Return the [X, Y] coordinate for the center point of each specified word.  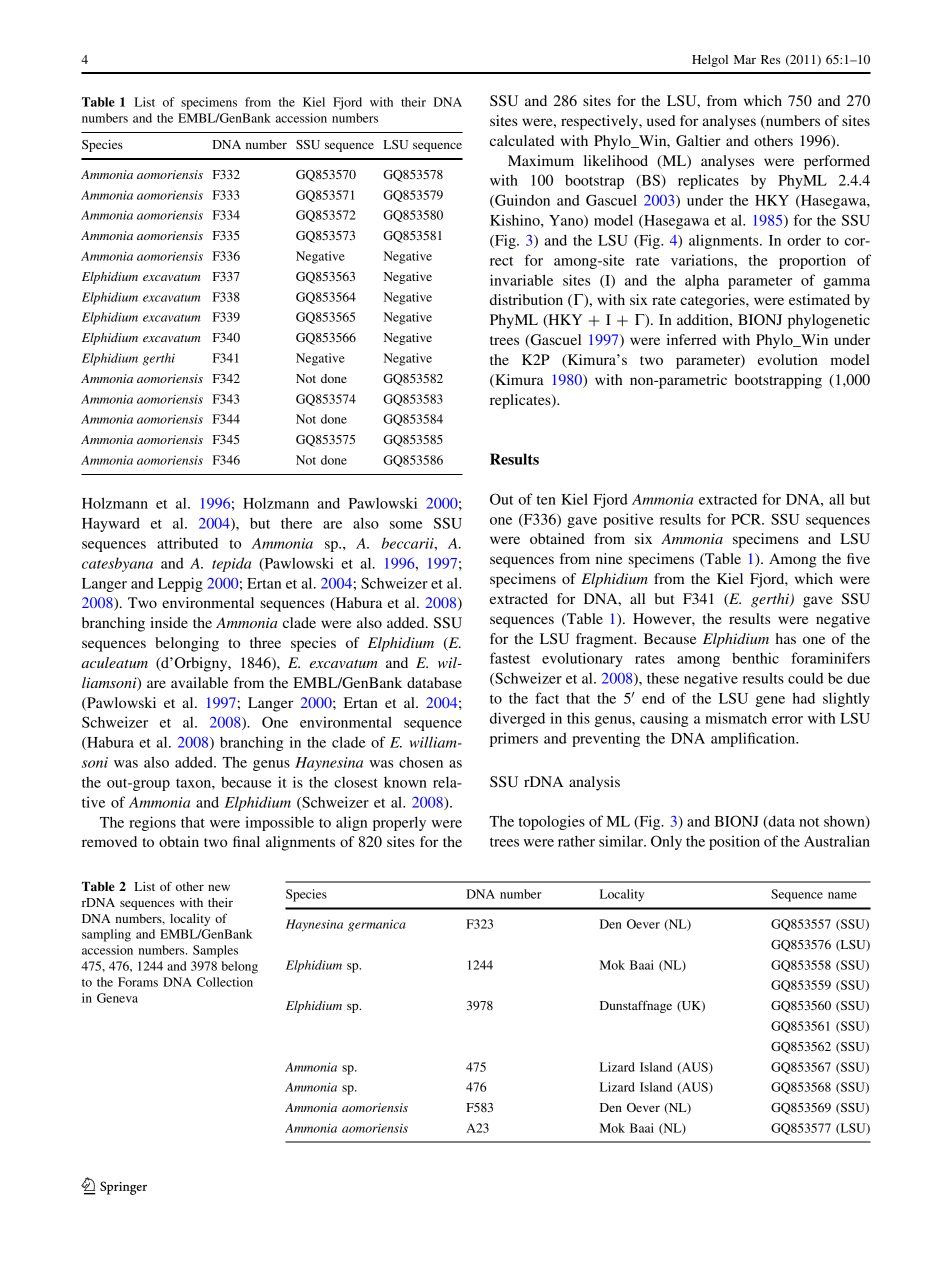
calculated [522, 140]
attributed [187, 543]
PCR [747, 519]
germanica [377, 925]
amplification [754, 739]
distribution [526, 299]
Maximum [541, 160]
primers [514, 739]
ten [546, 500]
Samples [215, 951]
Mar [745, 59]
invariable [521, 280]
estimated [819, 299]
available [199, 682]
